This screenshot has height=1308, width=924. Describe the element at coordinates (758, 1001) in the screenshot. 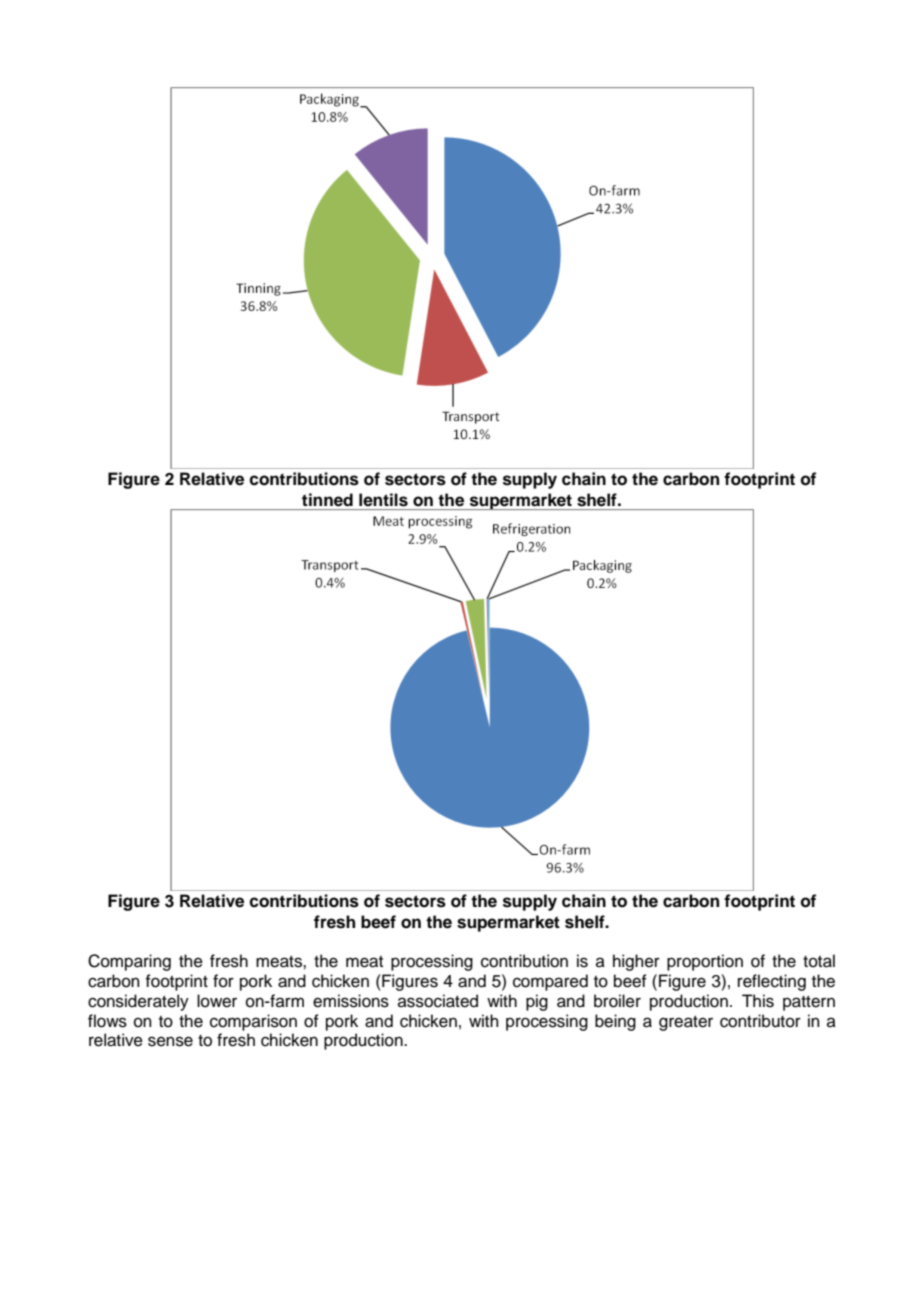

I see `This` at that location.
